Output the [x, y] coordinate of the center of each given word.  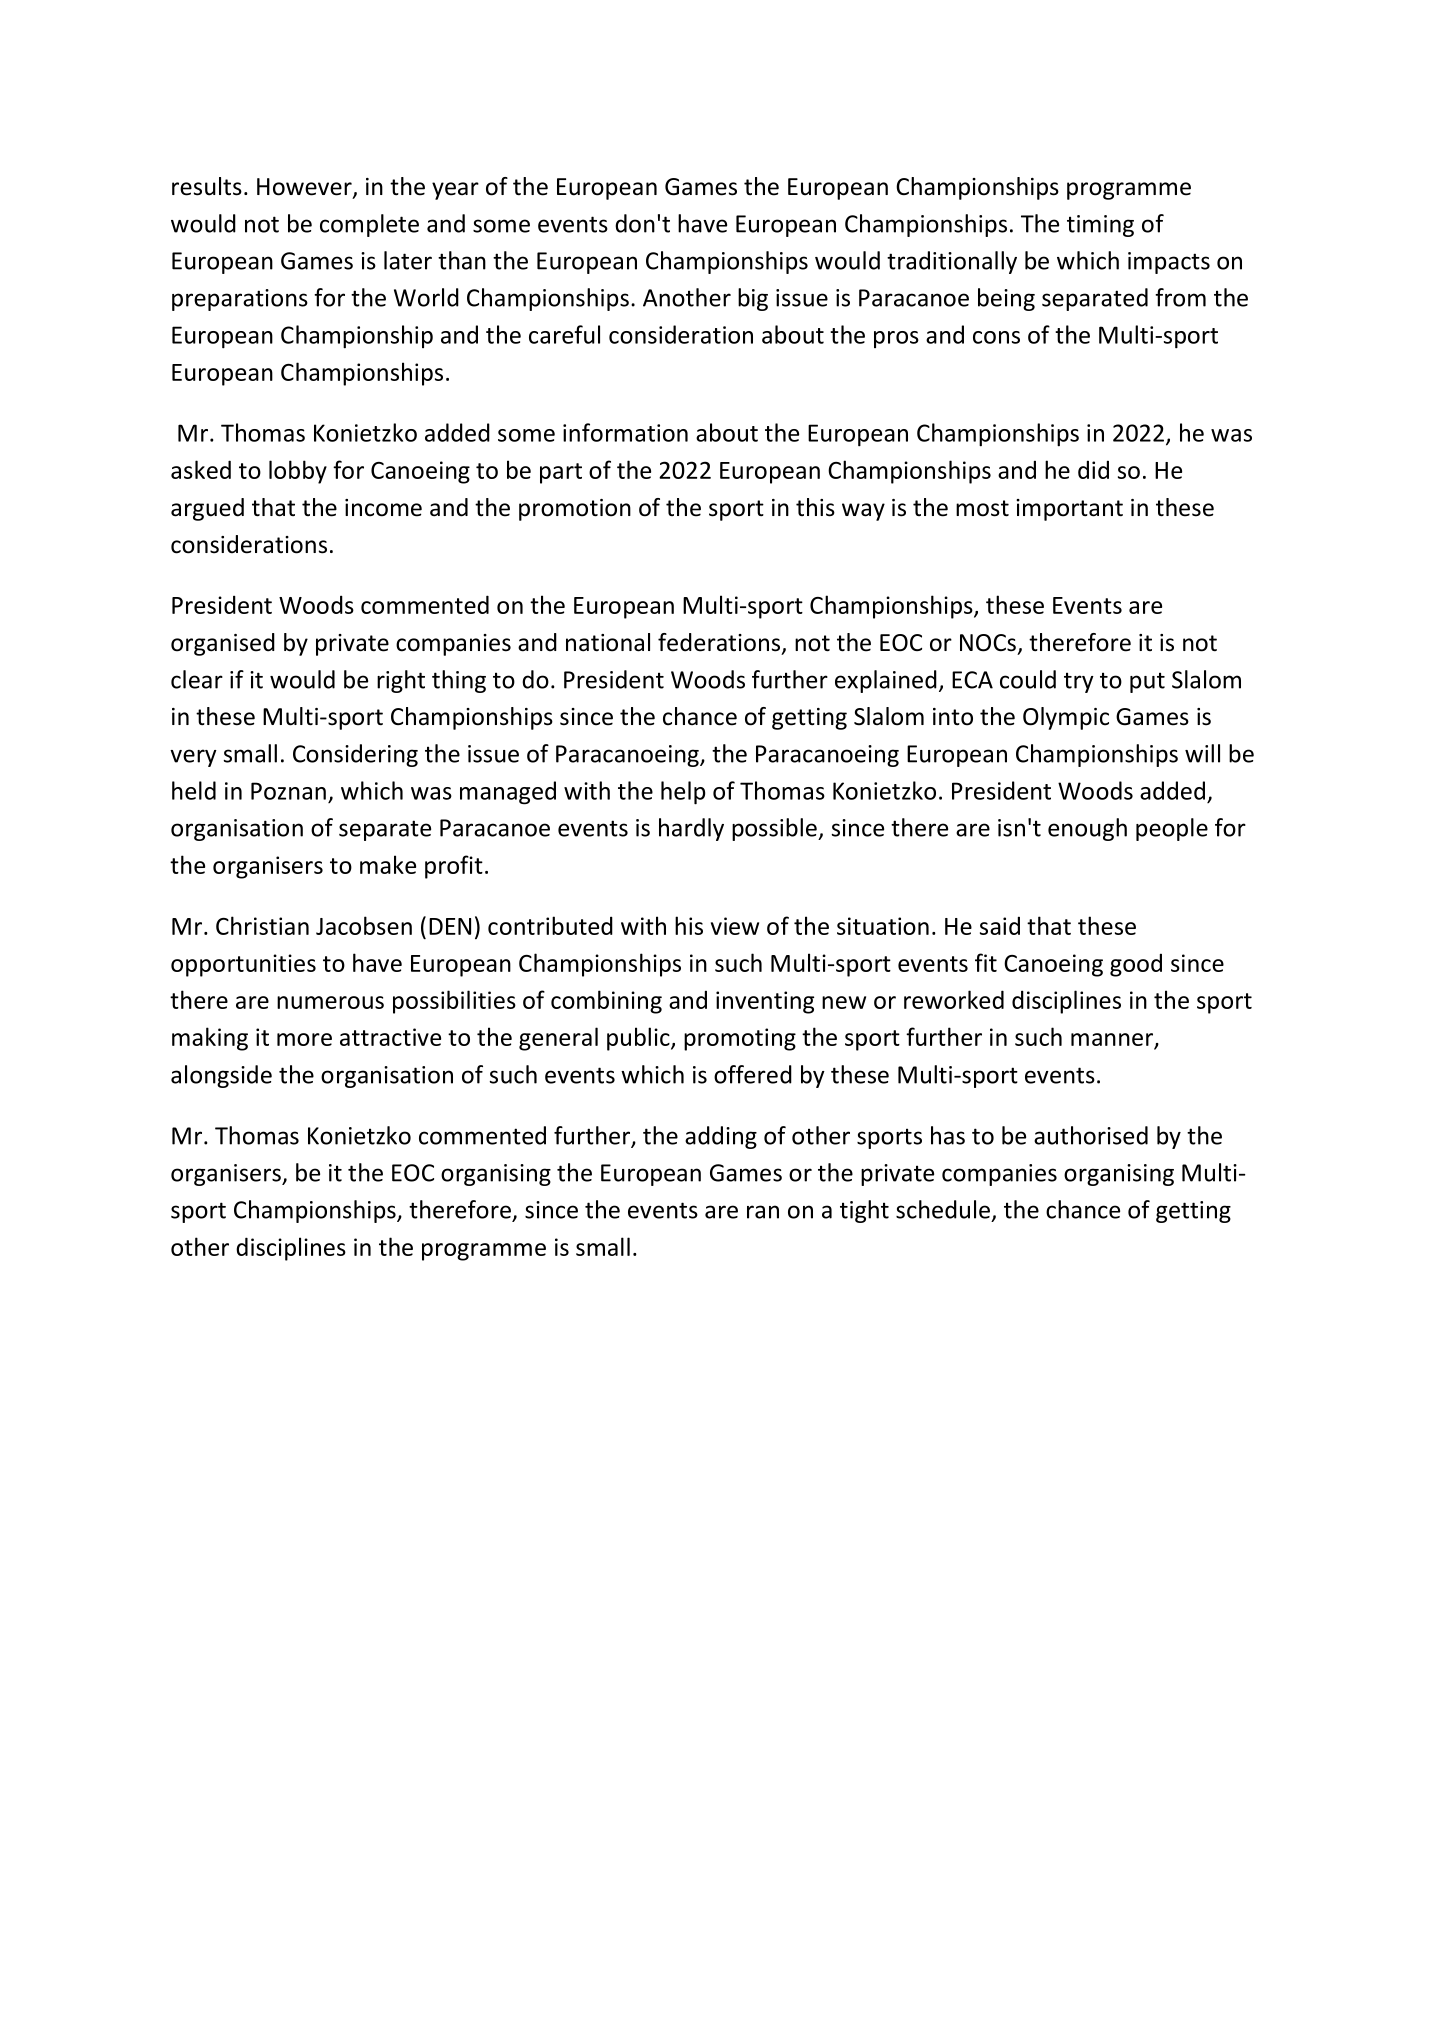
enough [1087, 829]
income [383, 508]
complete [369, 225]
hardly [691, 829]
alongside [221, 1076]
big [753, 299]
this [815, 507]
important [1069, 510]
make [388, 864]
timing [1100, 226]
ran [763, 1212]
